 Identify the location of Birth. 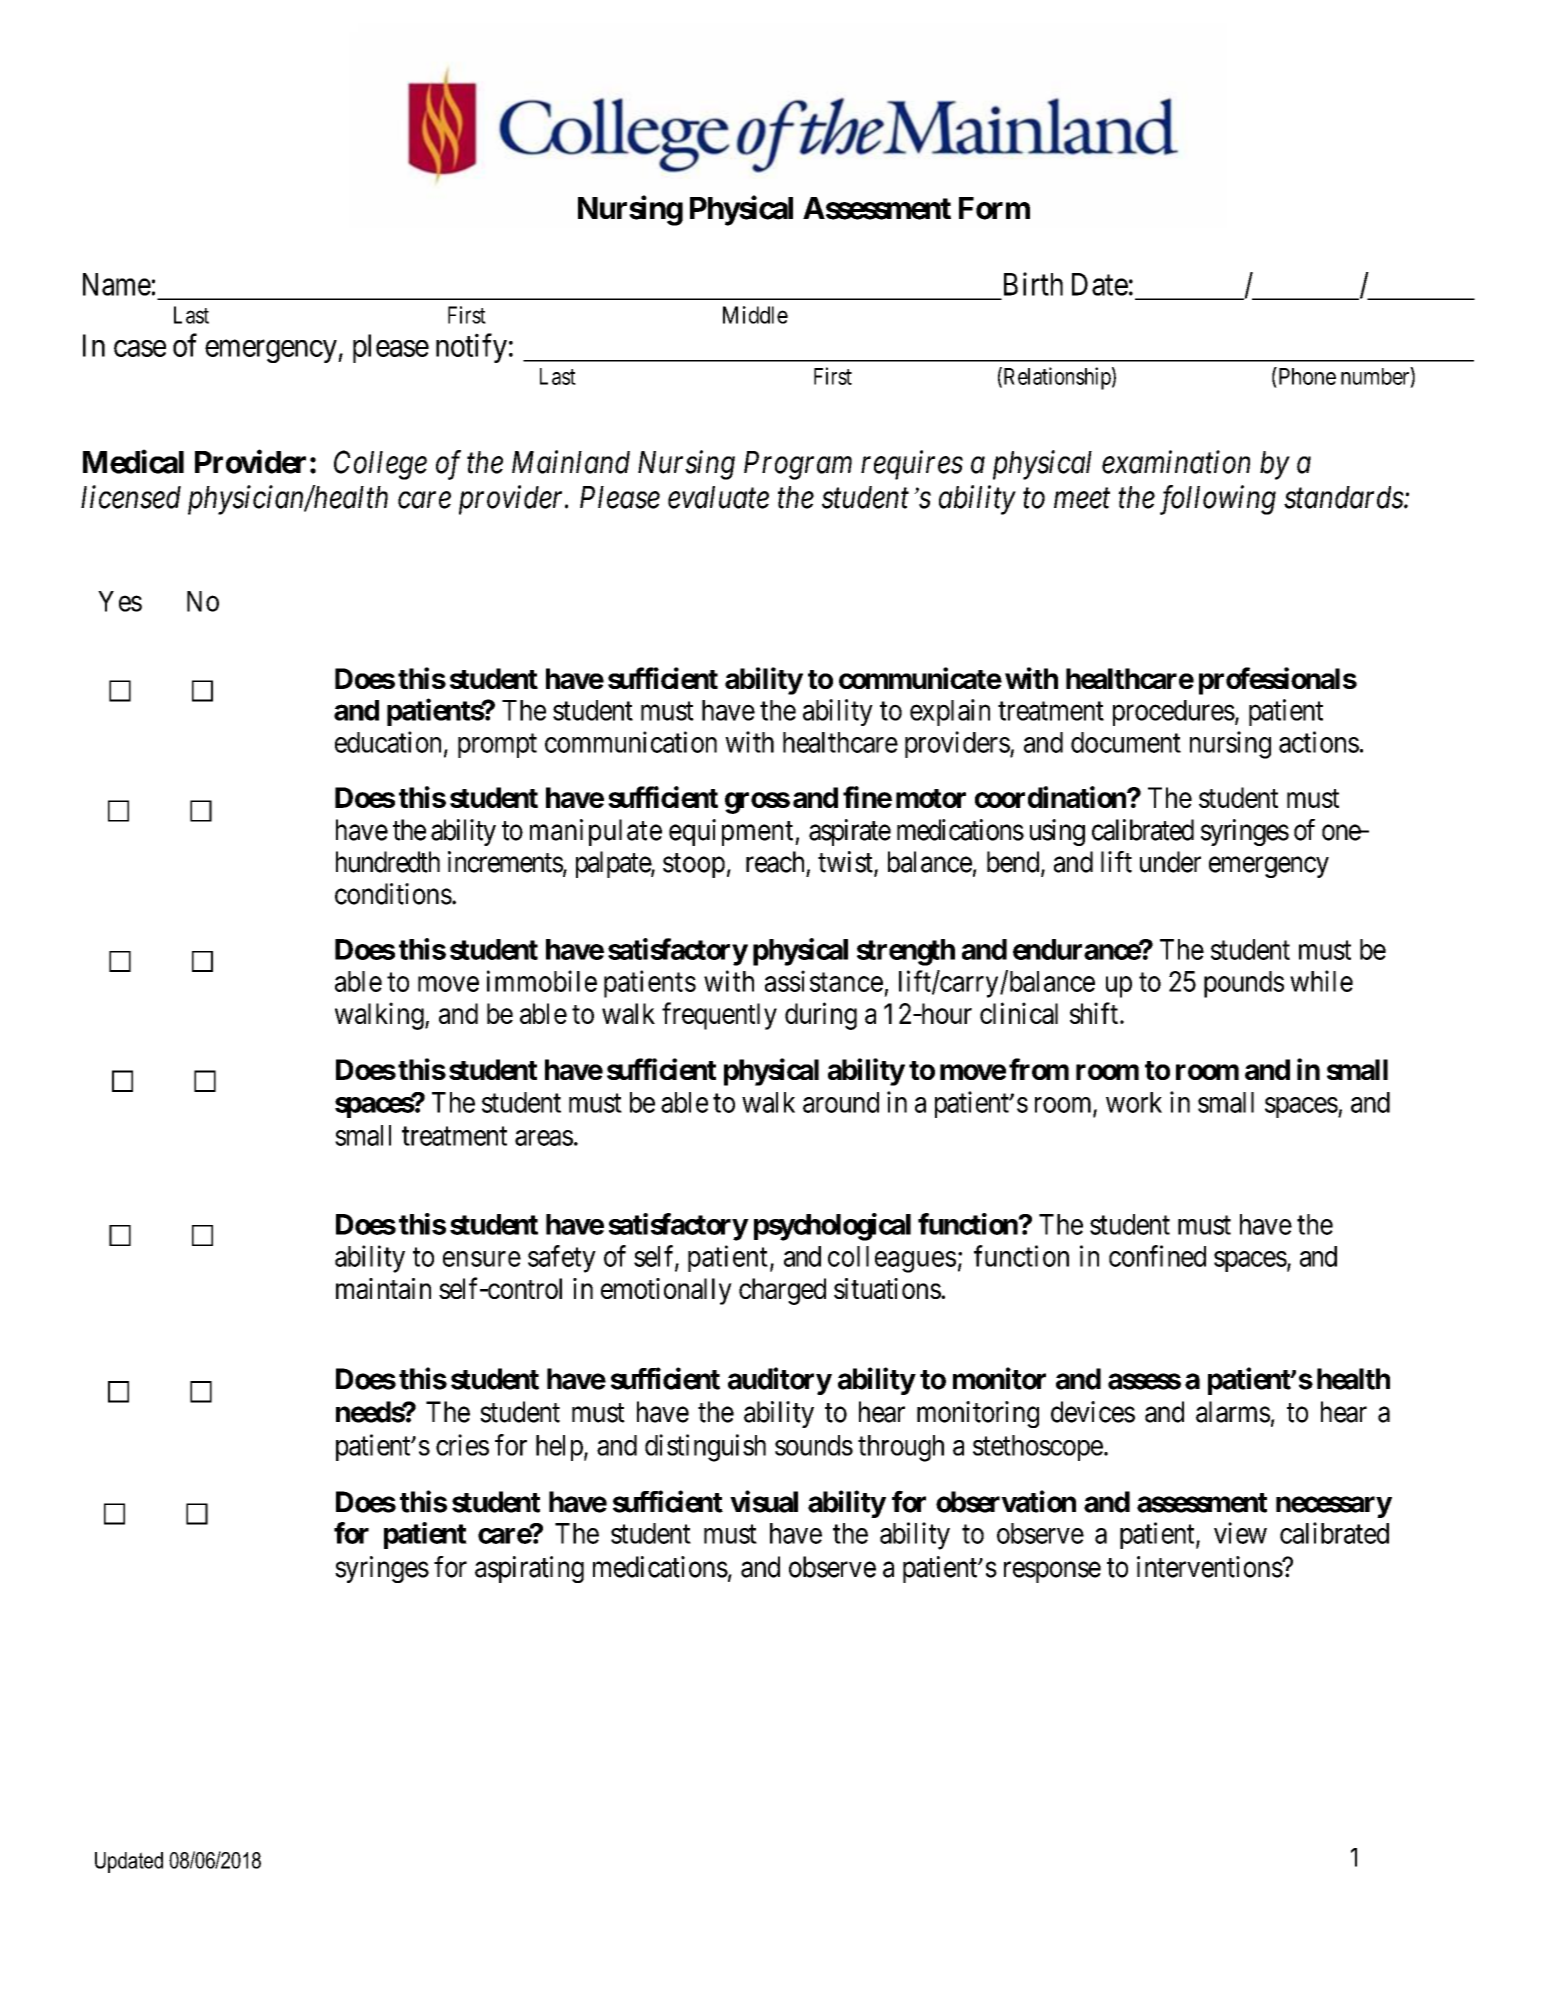
(1033, 284).
